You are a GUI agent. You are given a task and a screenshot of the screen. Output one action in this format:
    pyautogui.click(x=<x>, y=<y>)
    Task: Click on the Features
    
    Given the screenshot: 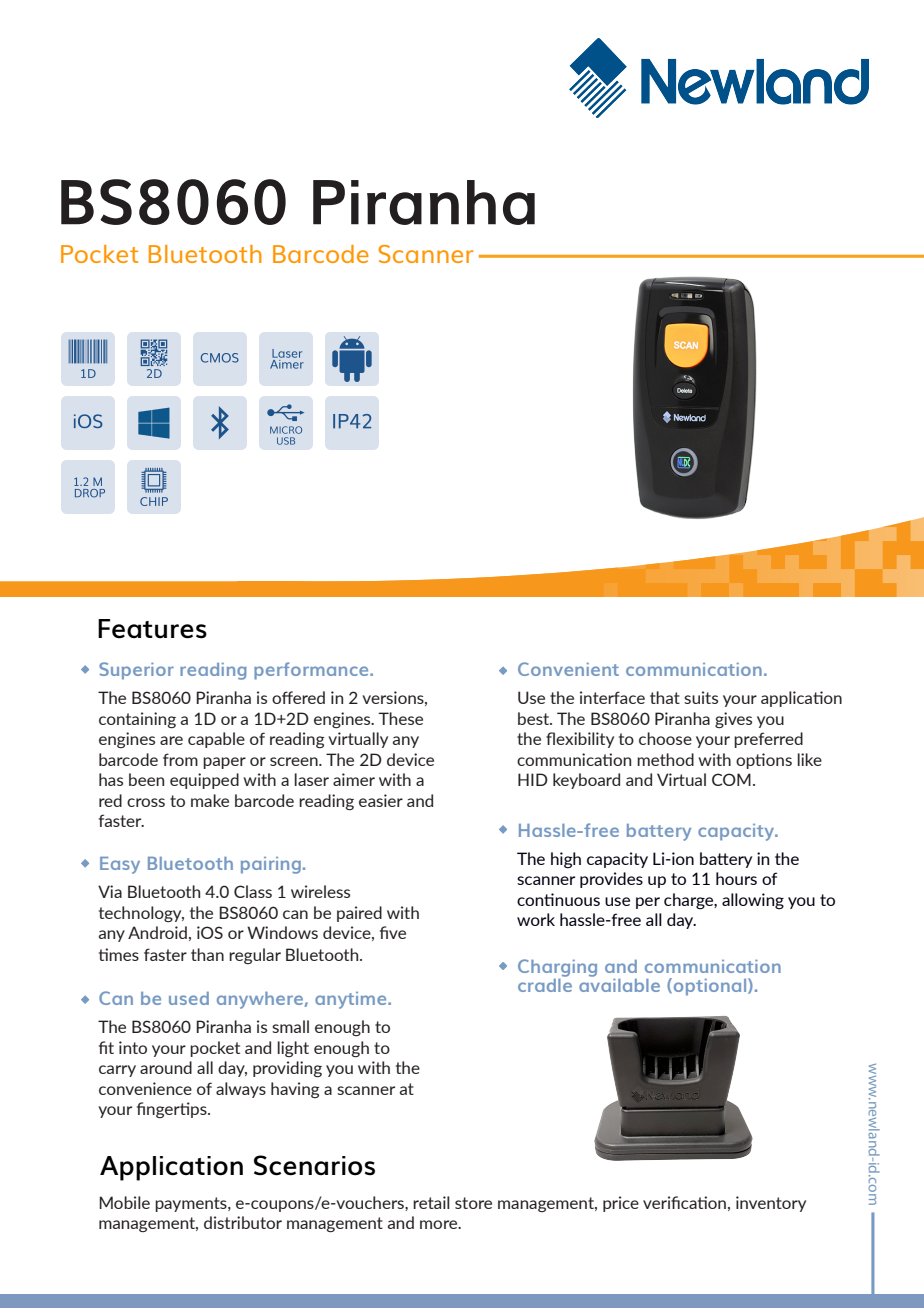 What is the action you would take?
    pyautogui.click(x=152, y=629)
